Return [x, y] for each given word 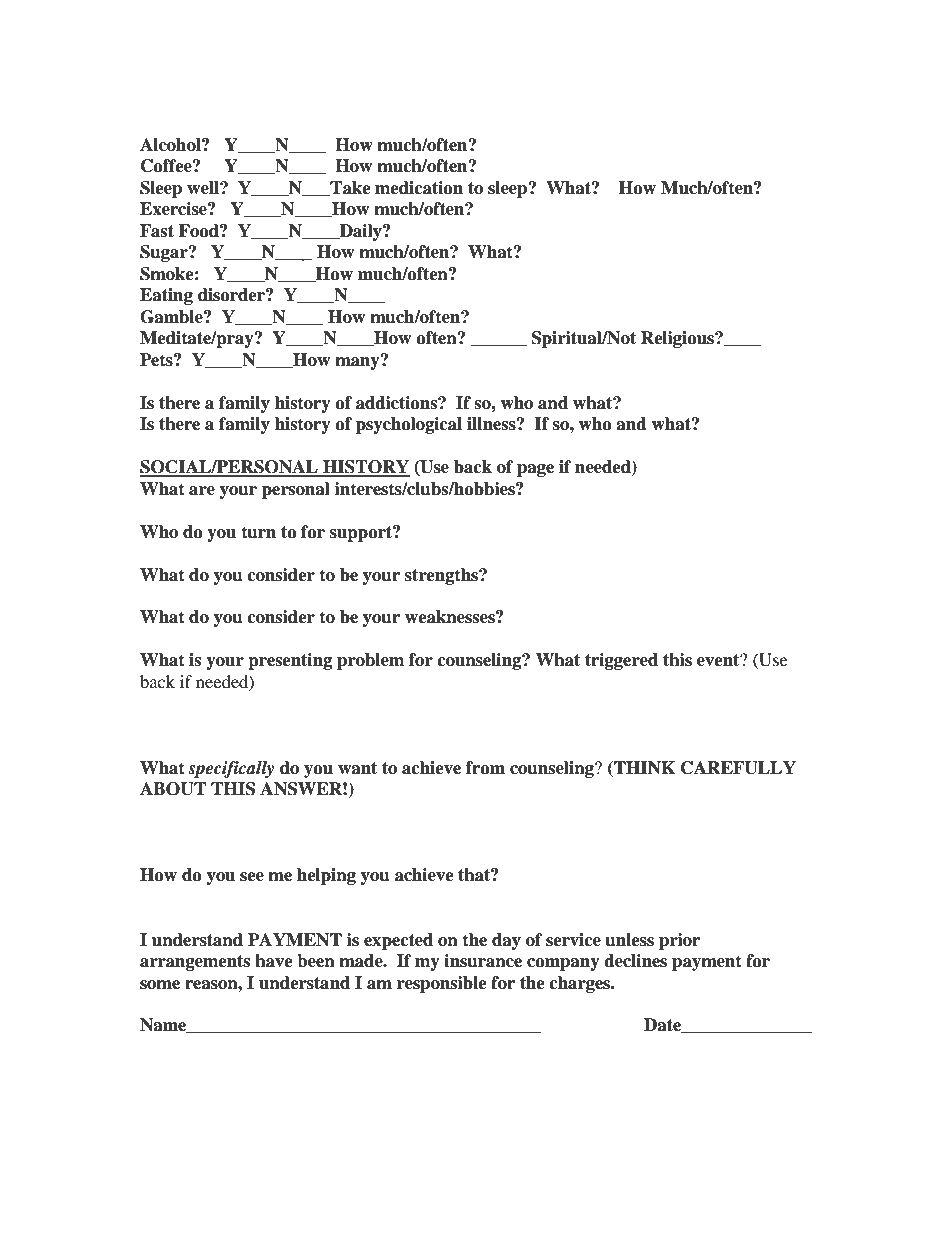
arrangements [195, 963]
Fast [157, 231]
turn [258, 532]
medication [419, 188]
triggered [621, 661]
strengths [442, 576]
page [535, 470]
